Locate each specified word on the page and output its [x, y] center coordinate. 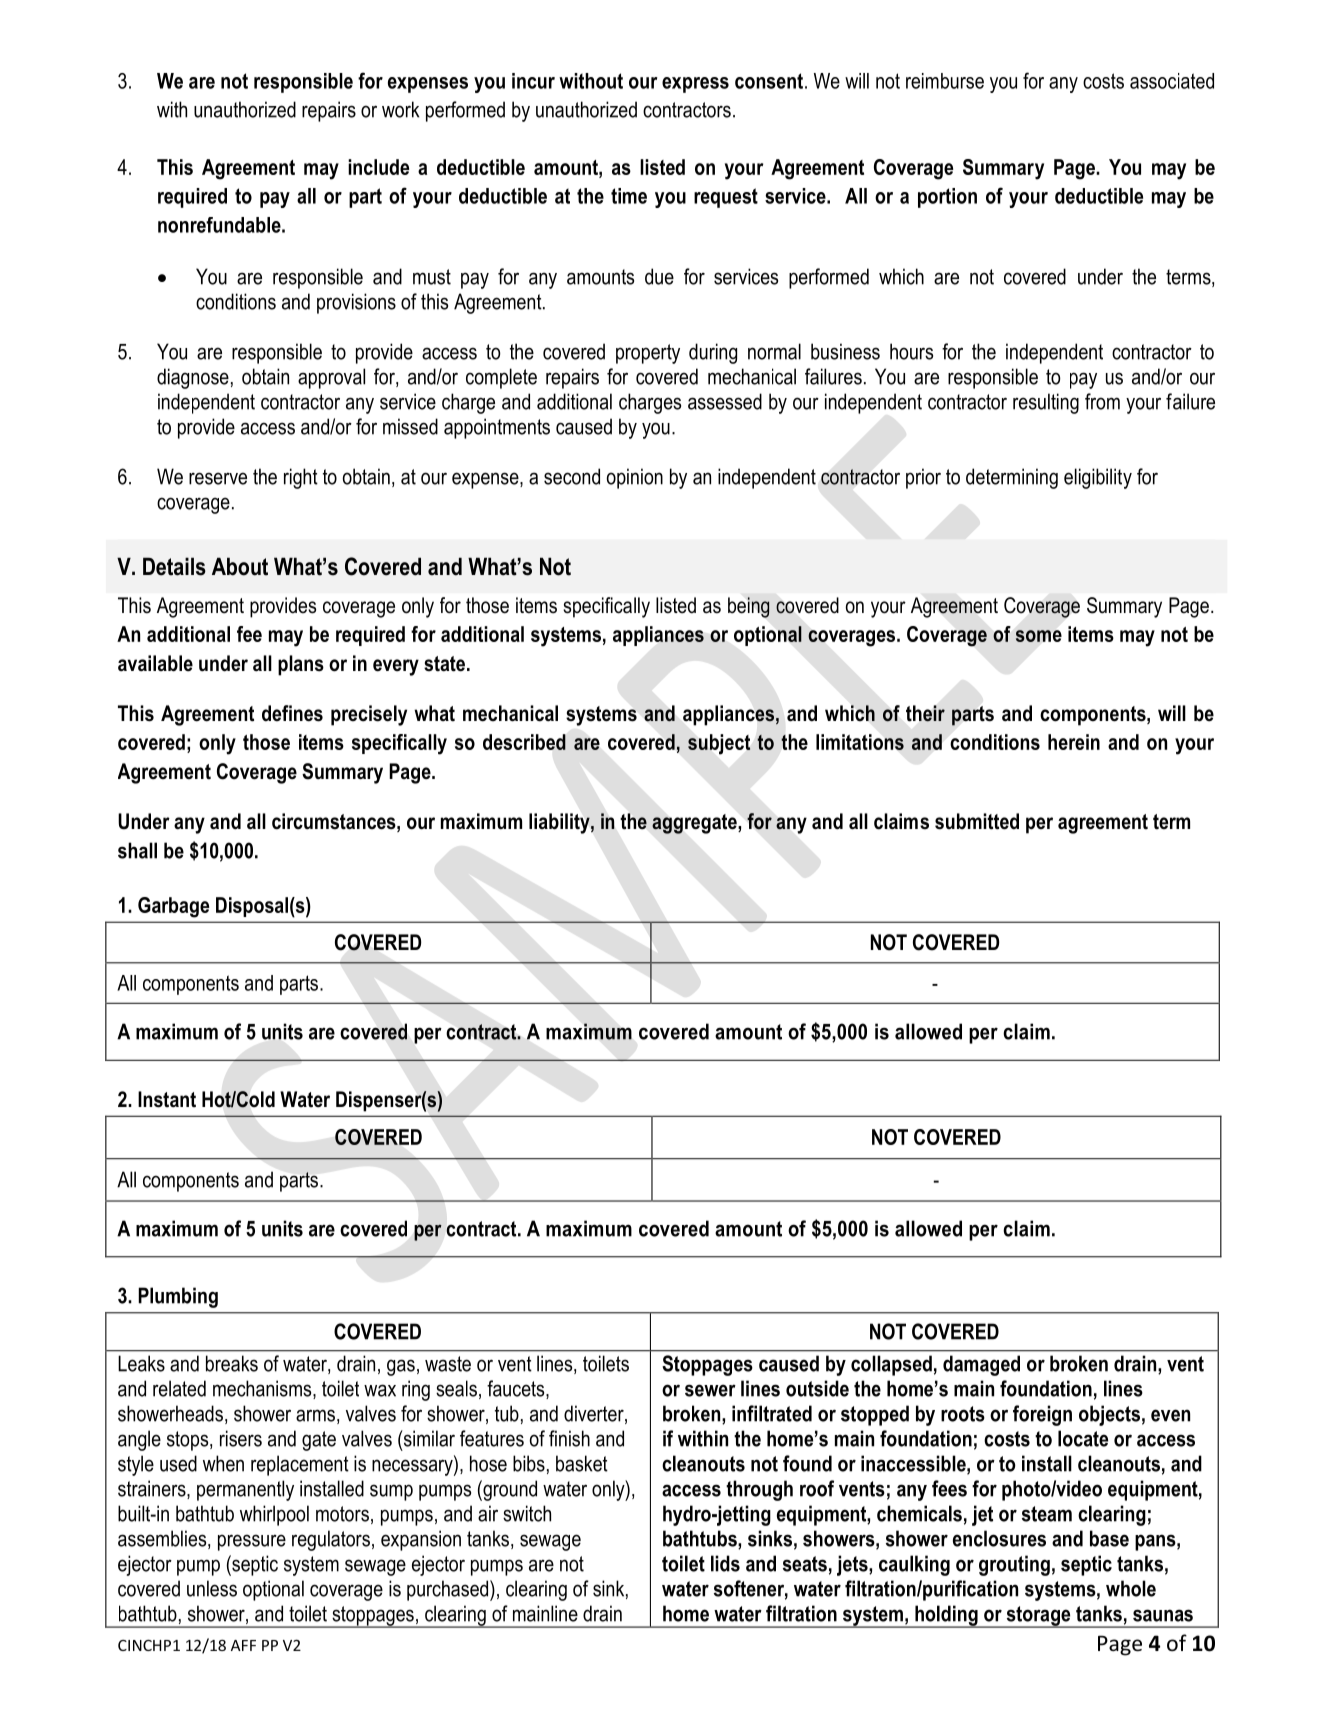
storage [1038, 1617]
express [695, 85]
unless [212, 1588]
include [378, 167]
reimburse [945, 81]
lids [725, 1563]
